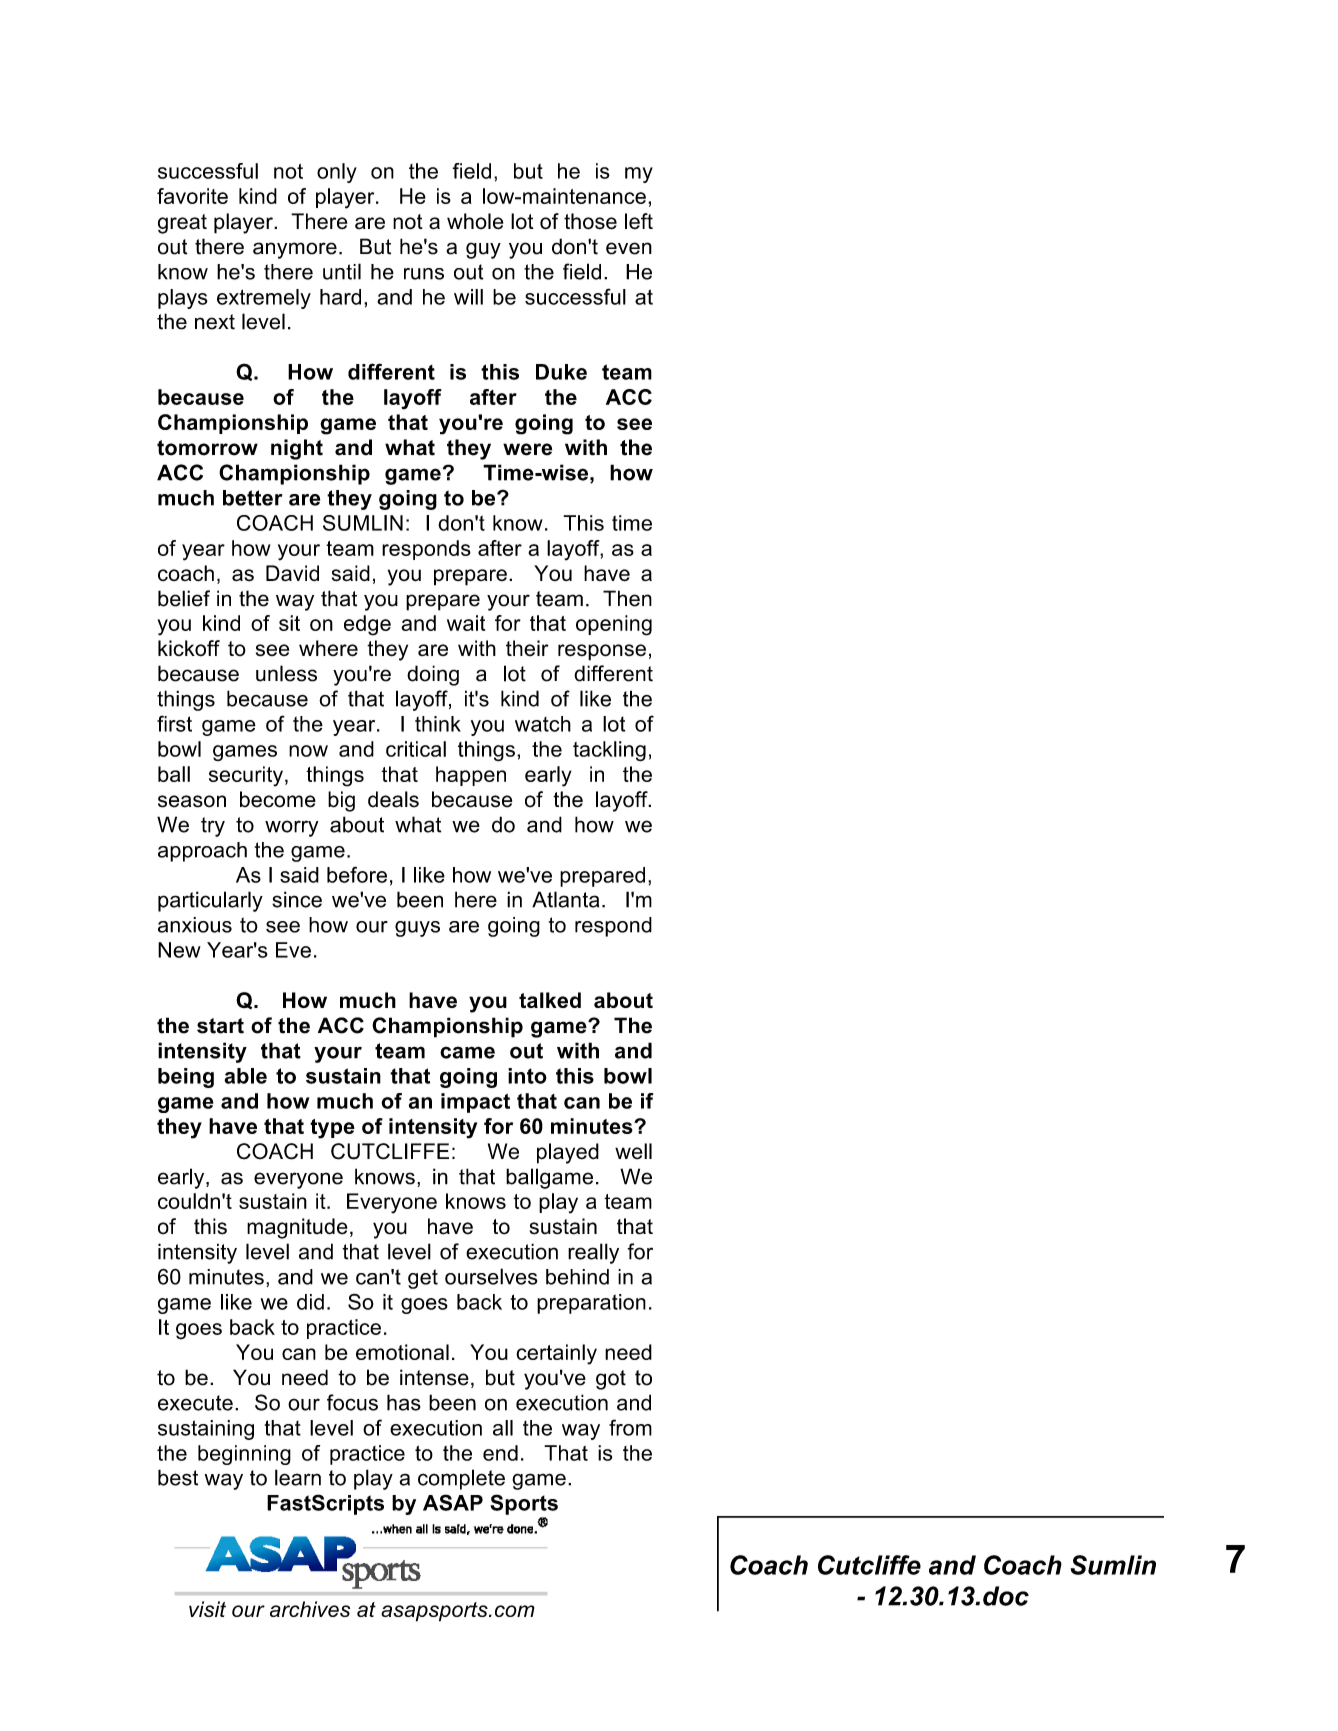 The image size is (1338, 1731). I want to click on Atlanta, so click(565, 899).
